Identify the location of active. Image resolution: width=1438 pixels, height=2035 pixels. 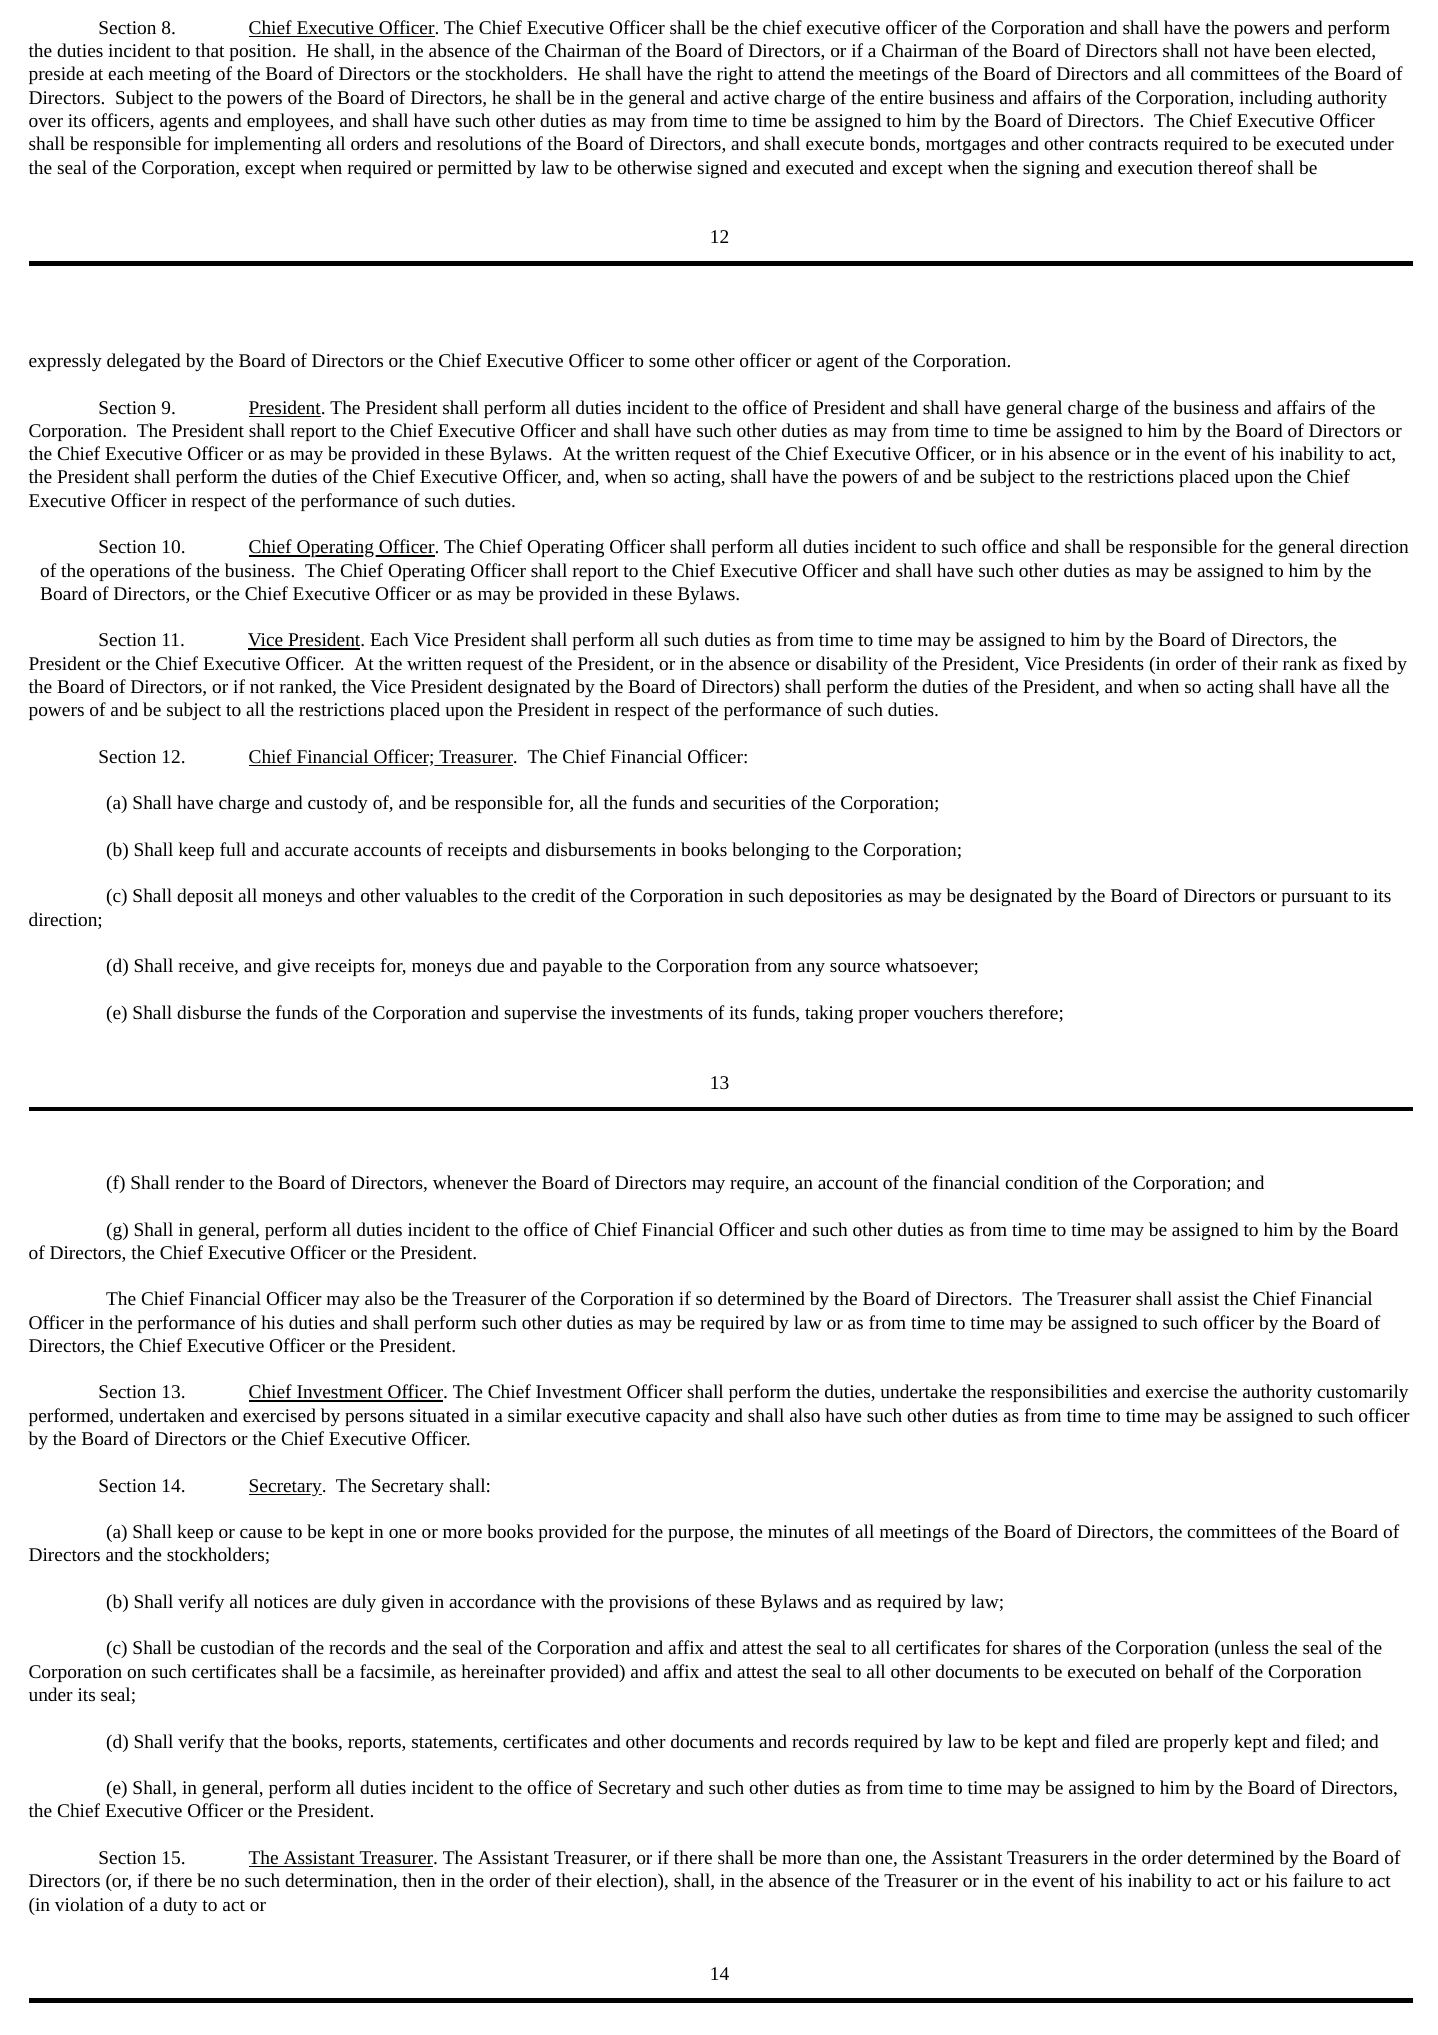
(746, 97).
